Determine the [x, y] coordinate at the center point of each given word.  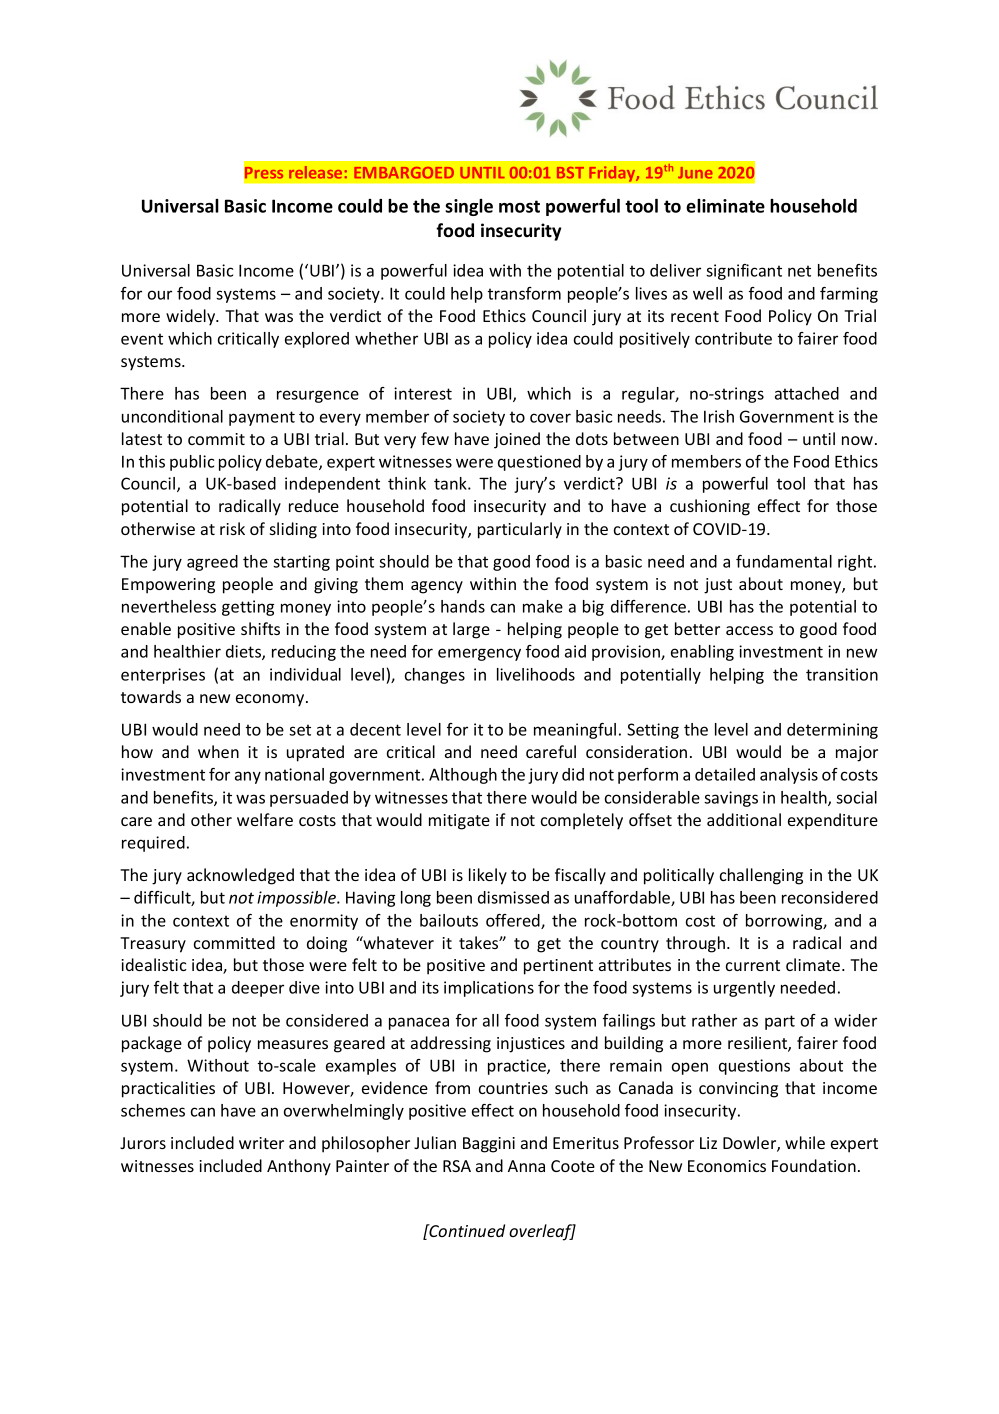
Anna [526, 1166]
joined [517, 440]
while [805, 1142]
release [315, 172]
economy [271, 700]
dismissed [513, 897]
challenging [761, 876]
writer [261, 1143]
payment [262, 418]
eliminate [725, 206]
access [749, 630]
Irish [719, 416]
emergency [479, 654]
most [519, 206]
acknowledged [240, 876]
